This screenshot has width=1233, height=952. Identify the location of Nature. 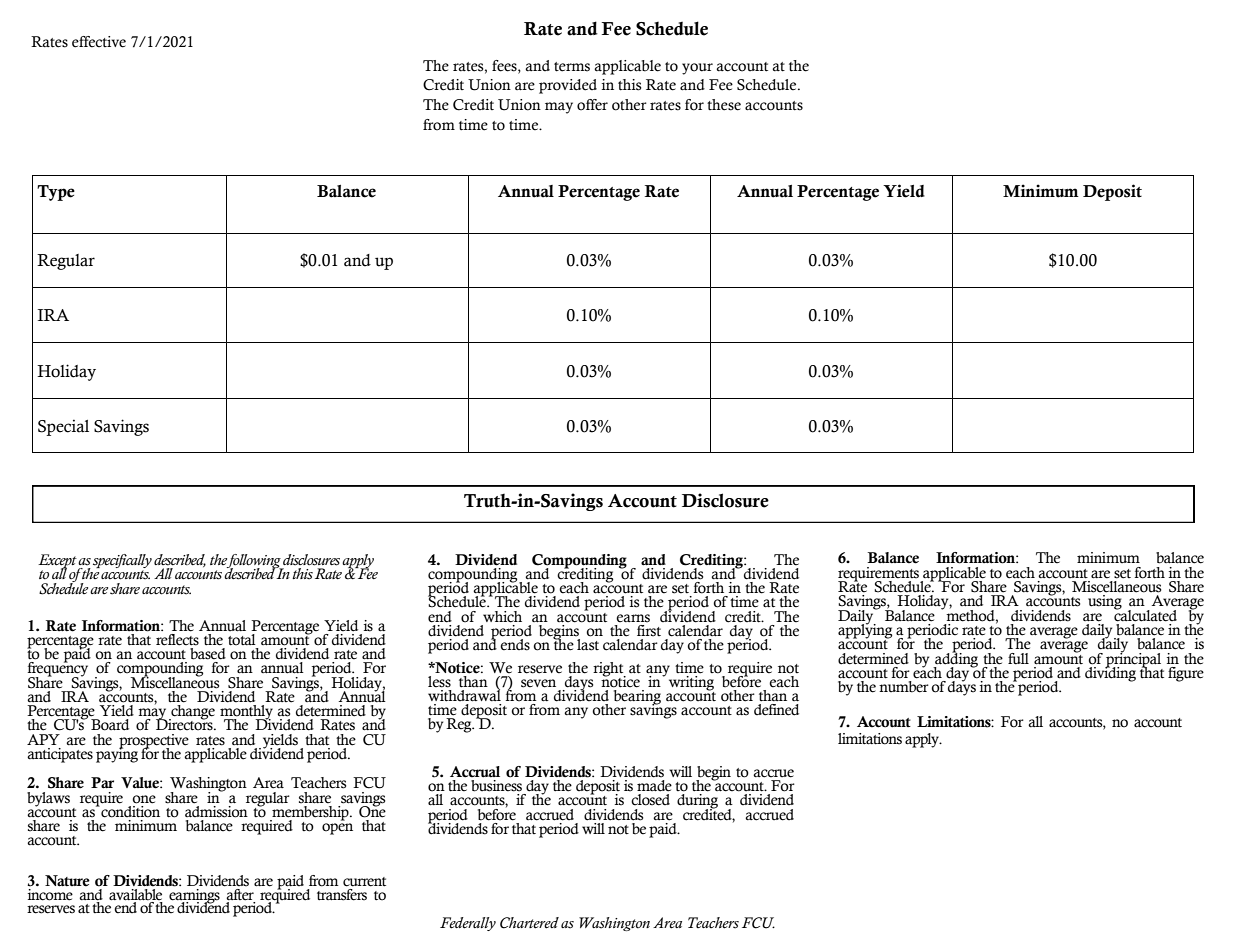
(67, 881).
